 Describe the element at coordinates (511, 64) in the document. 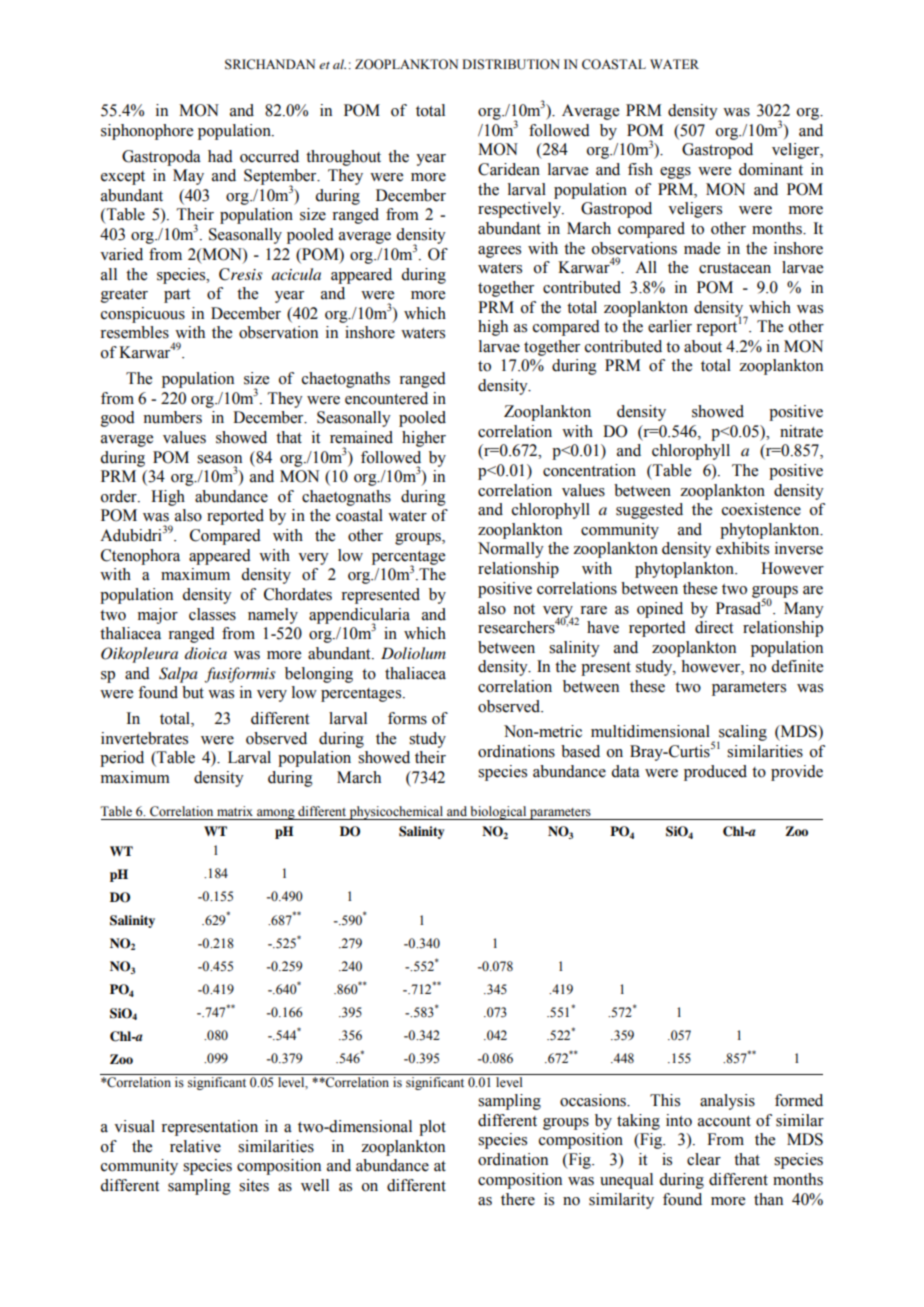

I see `DISTRIBUTION` at that location.
